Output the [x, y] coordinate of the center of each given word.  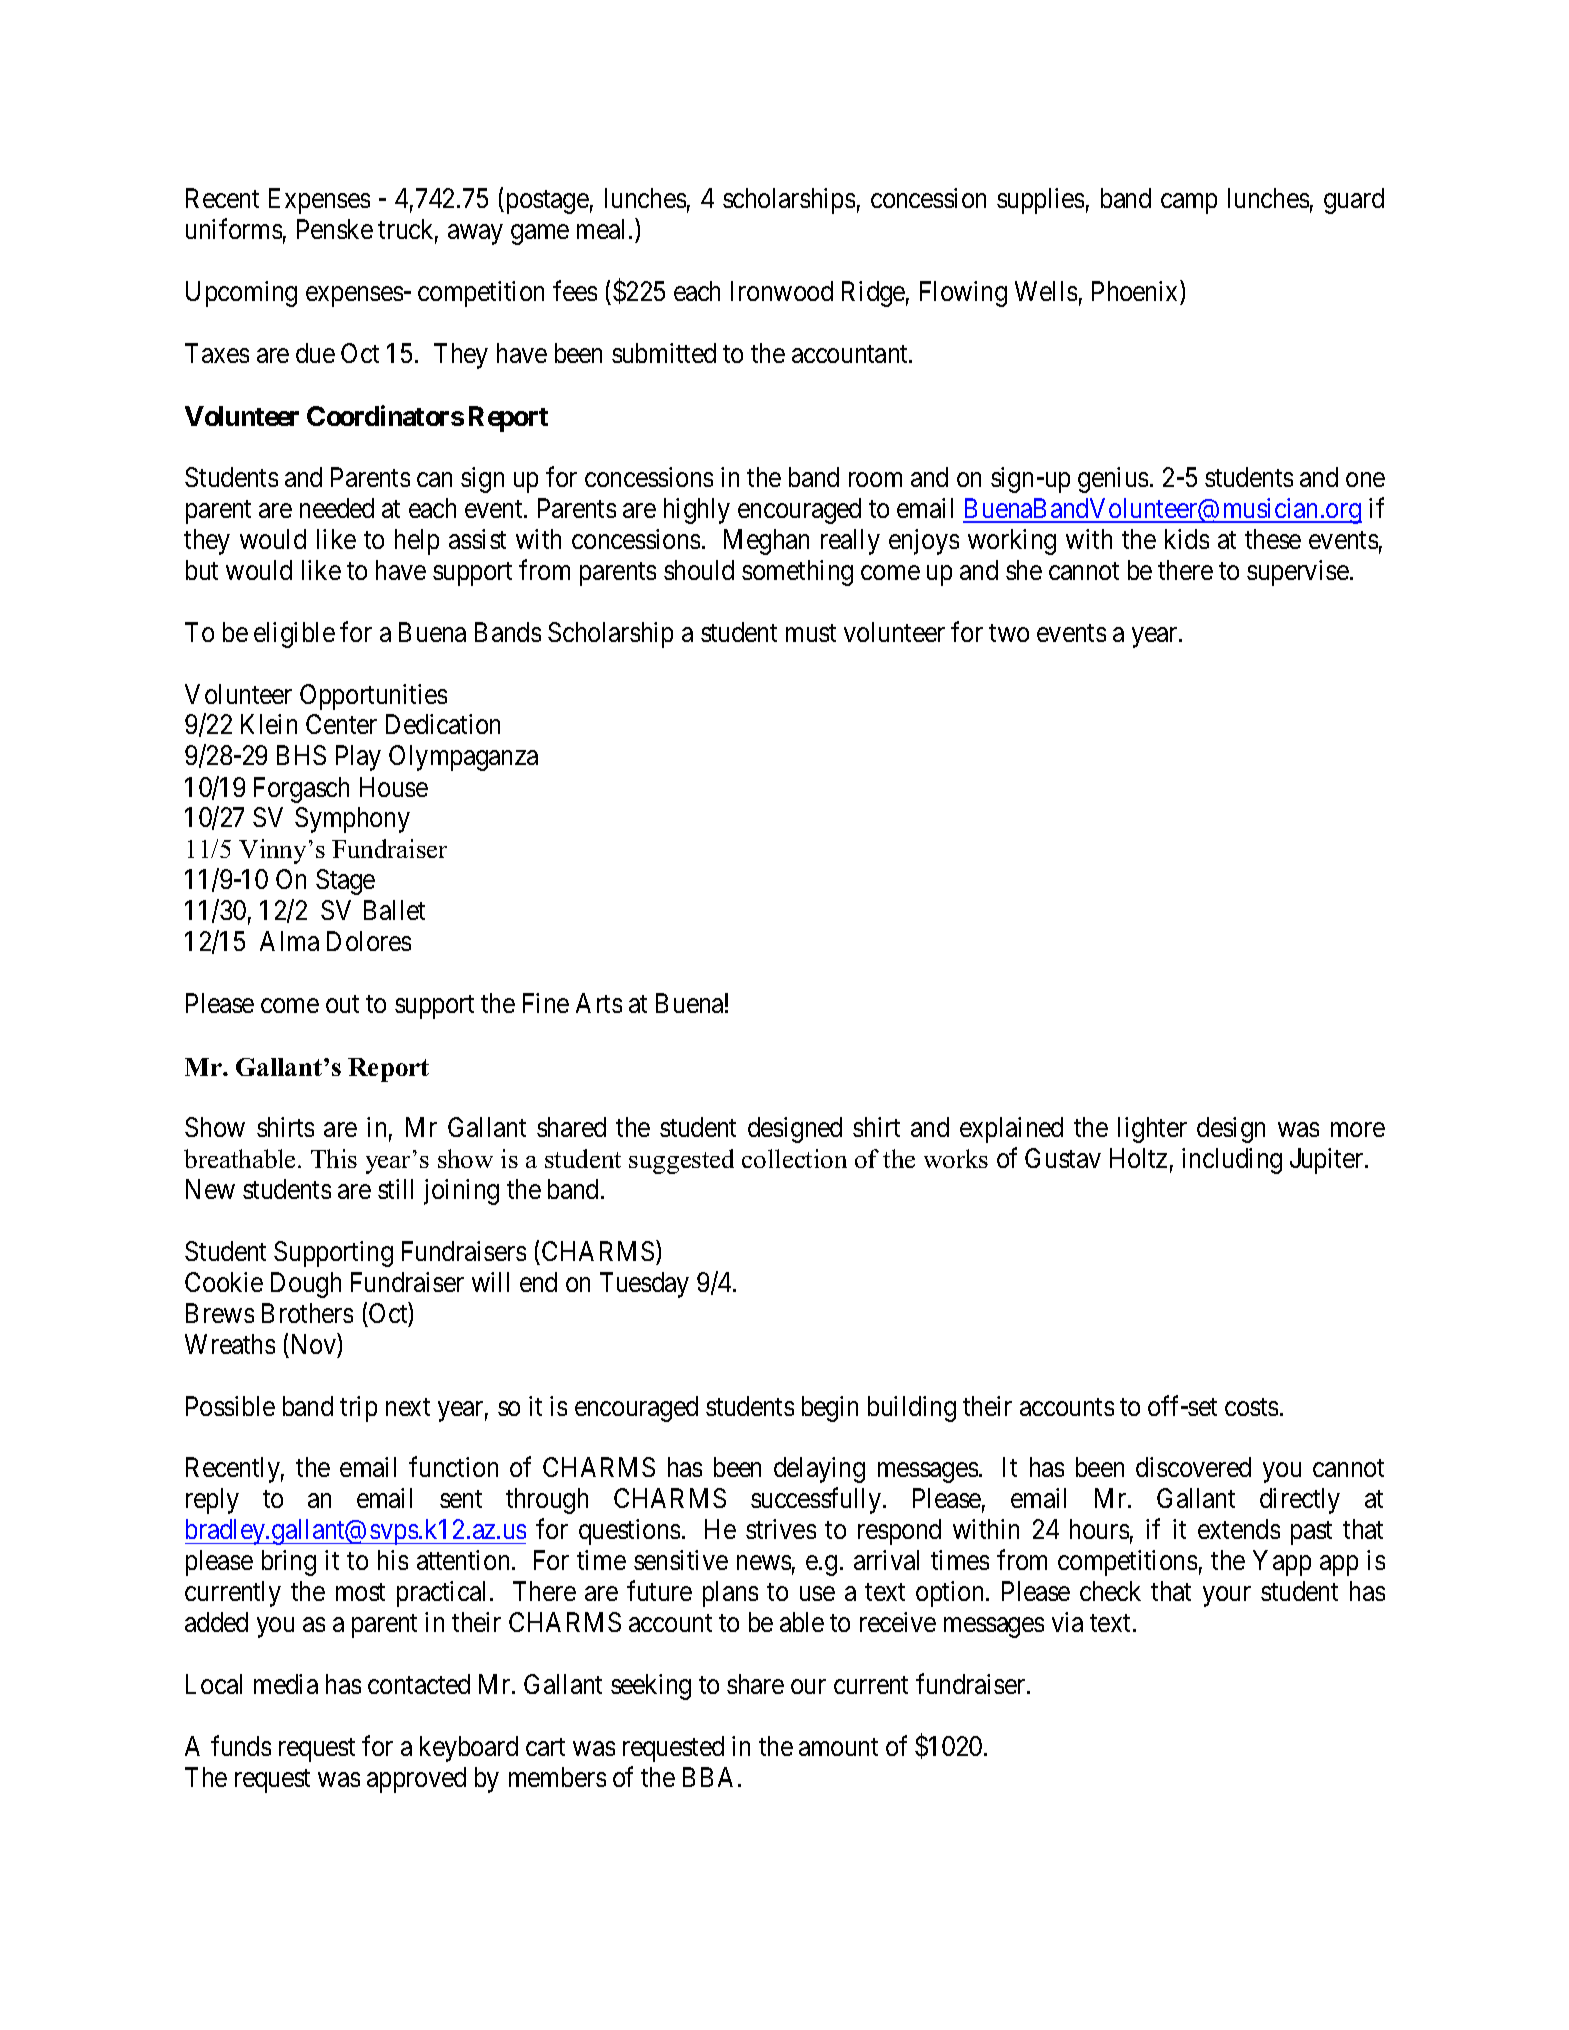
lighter [1152, 1130]
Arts [599, 1003]
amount [838, 1747]
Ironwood [782, 291]
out [342, 1004]
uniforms [234, 229]
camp [1189, 204]
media [286, 1684]
